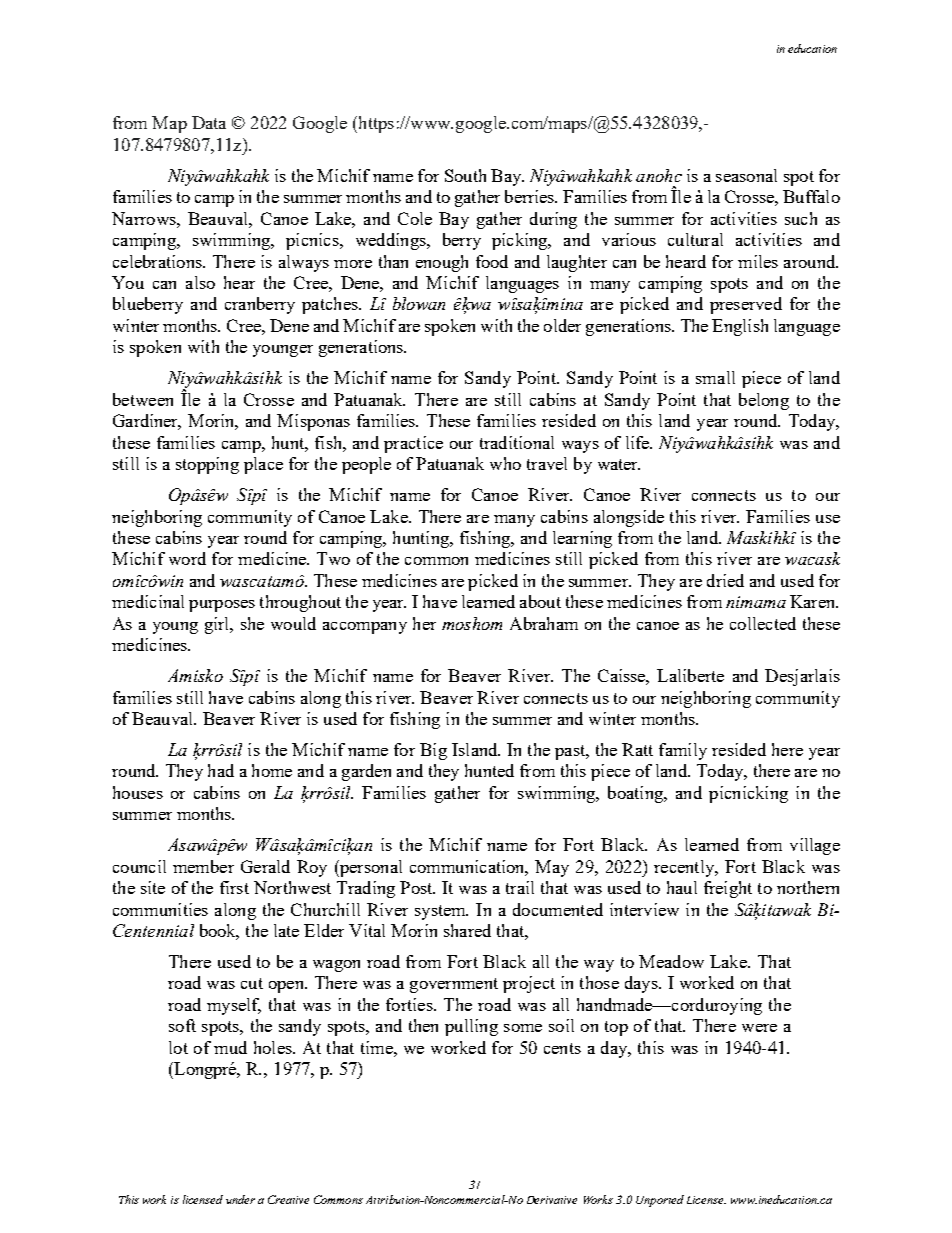 The image size is (952, 1233). I want to click on Derivative, so click(552, 1200).
